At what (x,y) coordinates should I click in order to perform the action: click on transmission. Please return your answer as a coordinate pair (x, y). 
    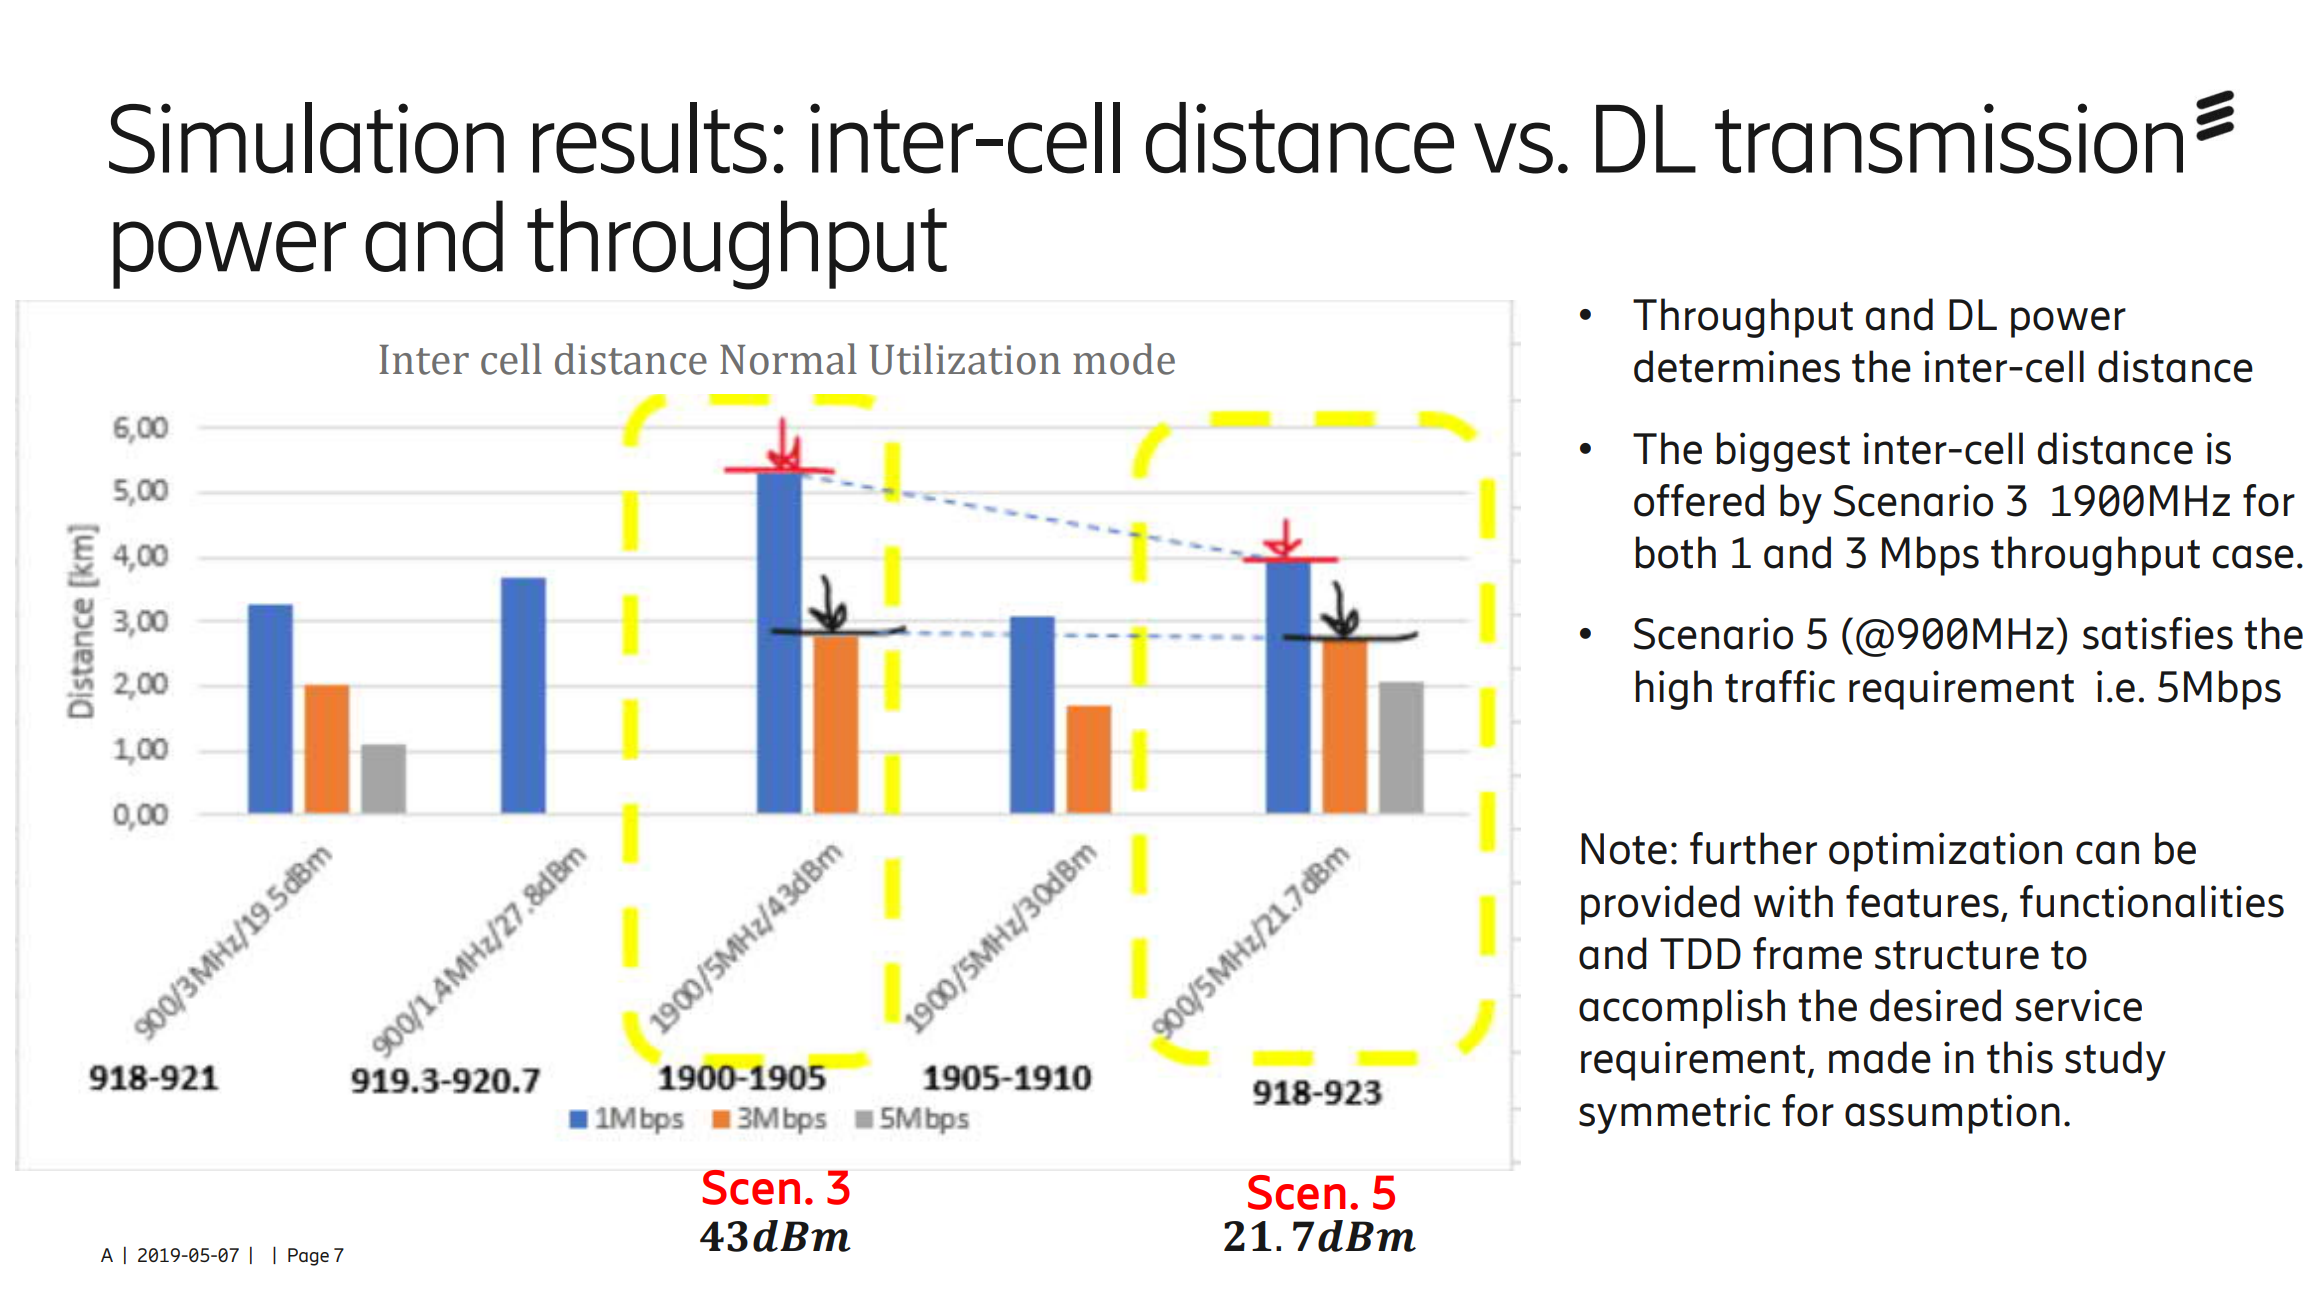
    Looking at the image, I should click on (1949, 138).
